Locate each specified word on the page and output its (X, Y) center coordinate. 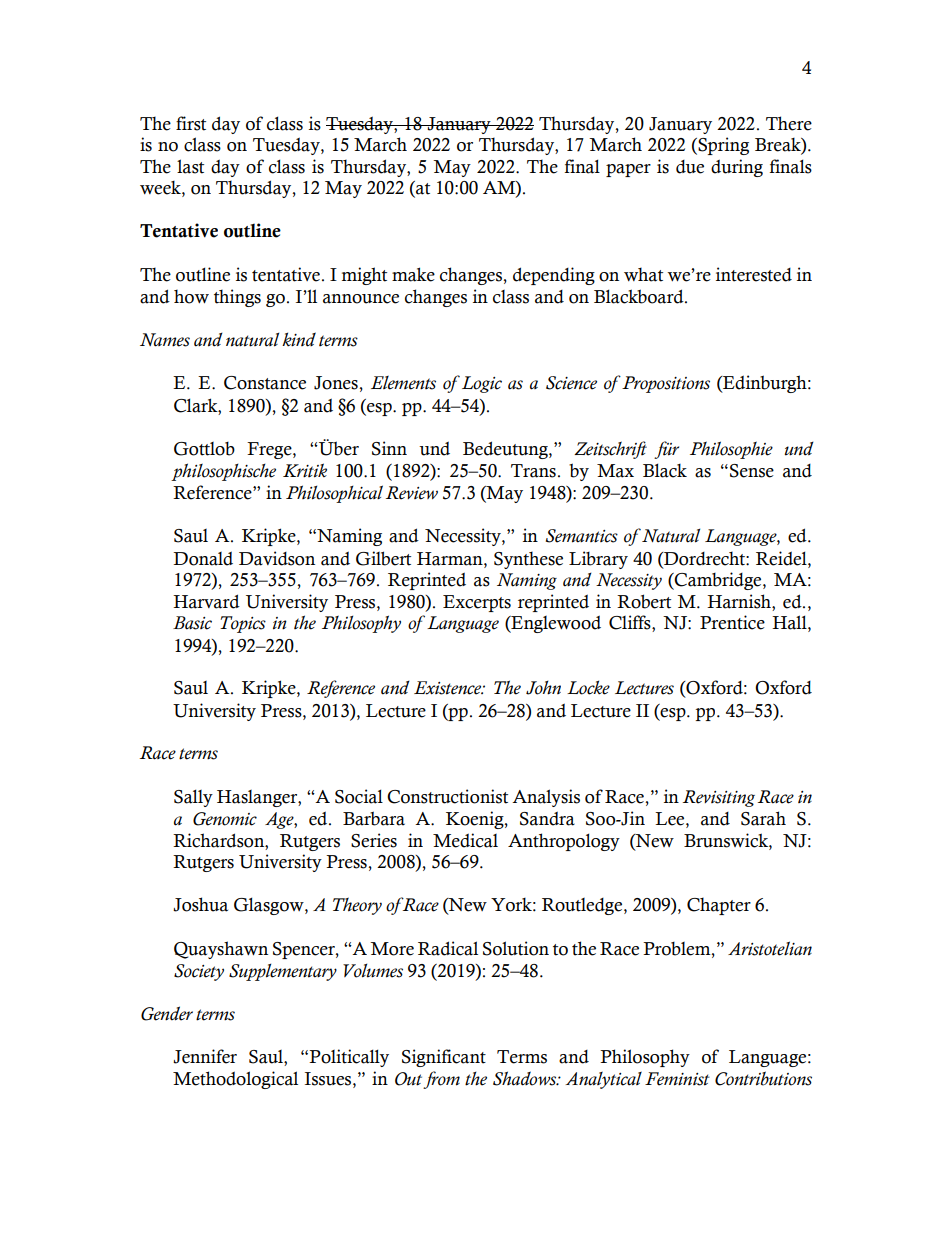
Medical (465, 840)
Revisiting (719, 798)
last (190, 166)
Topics (243, 624)
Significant (444, 1058)
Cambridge (718, 581)
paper (628, 170)
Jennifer (205, 1056)
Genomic (225, 819)
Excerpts (477, 603)
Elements (403, 383)
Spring (722, 146)
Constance (265, 383)
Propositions (665, 384)
